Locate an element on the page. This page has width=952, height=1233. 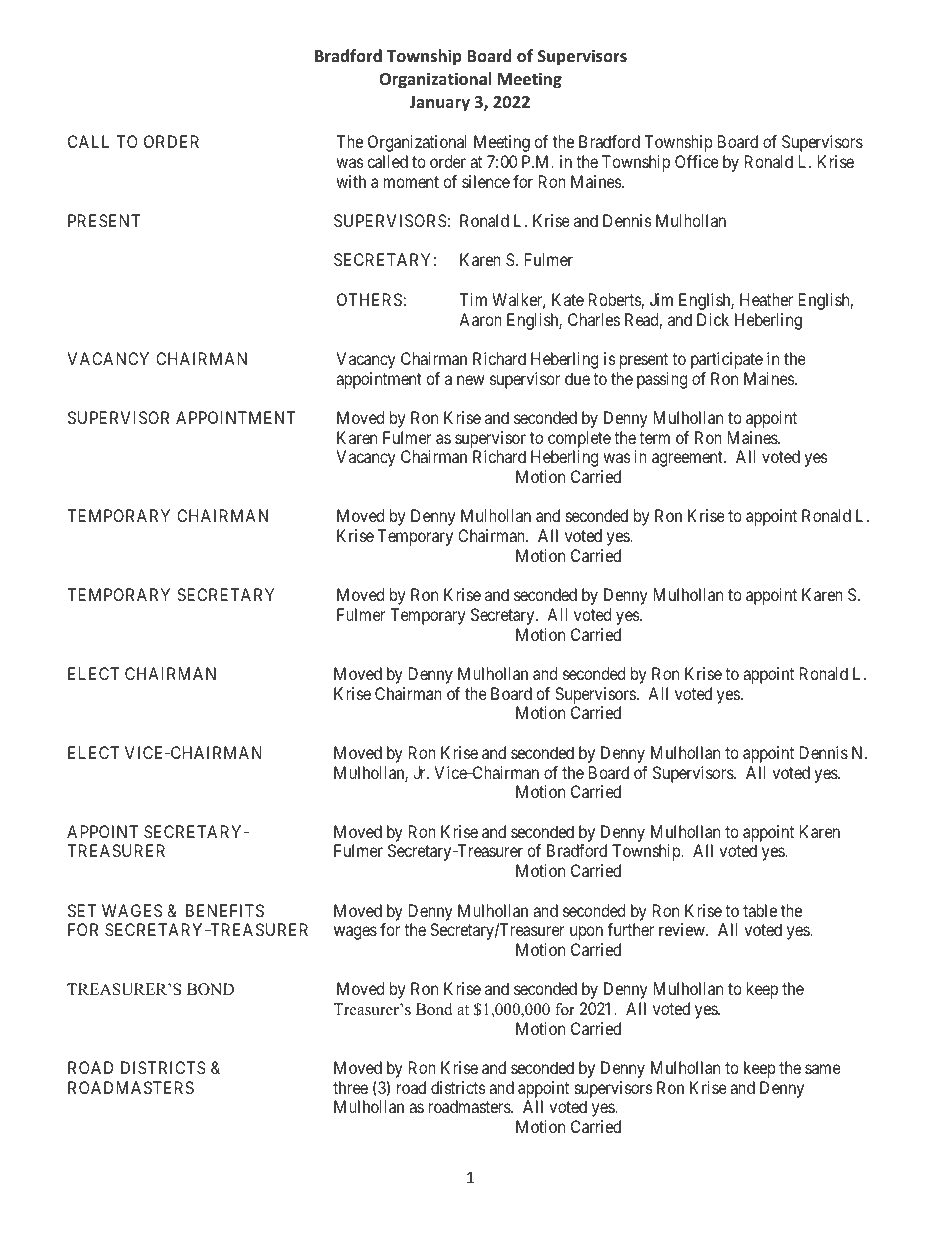
OTHERS is located at coordinates (369, 299).
